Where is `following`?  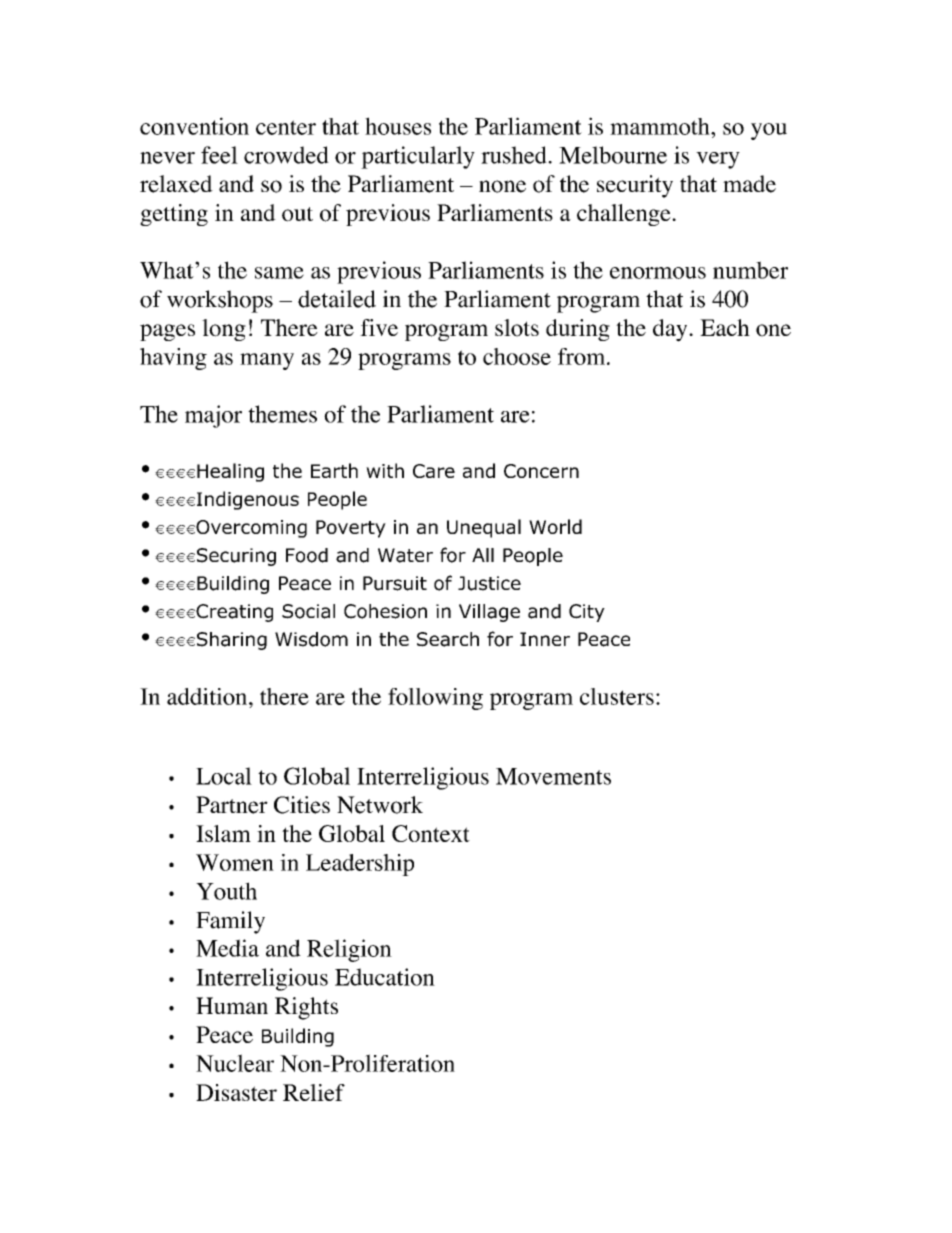
following is located at coordinates (435, 699).
